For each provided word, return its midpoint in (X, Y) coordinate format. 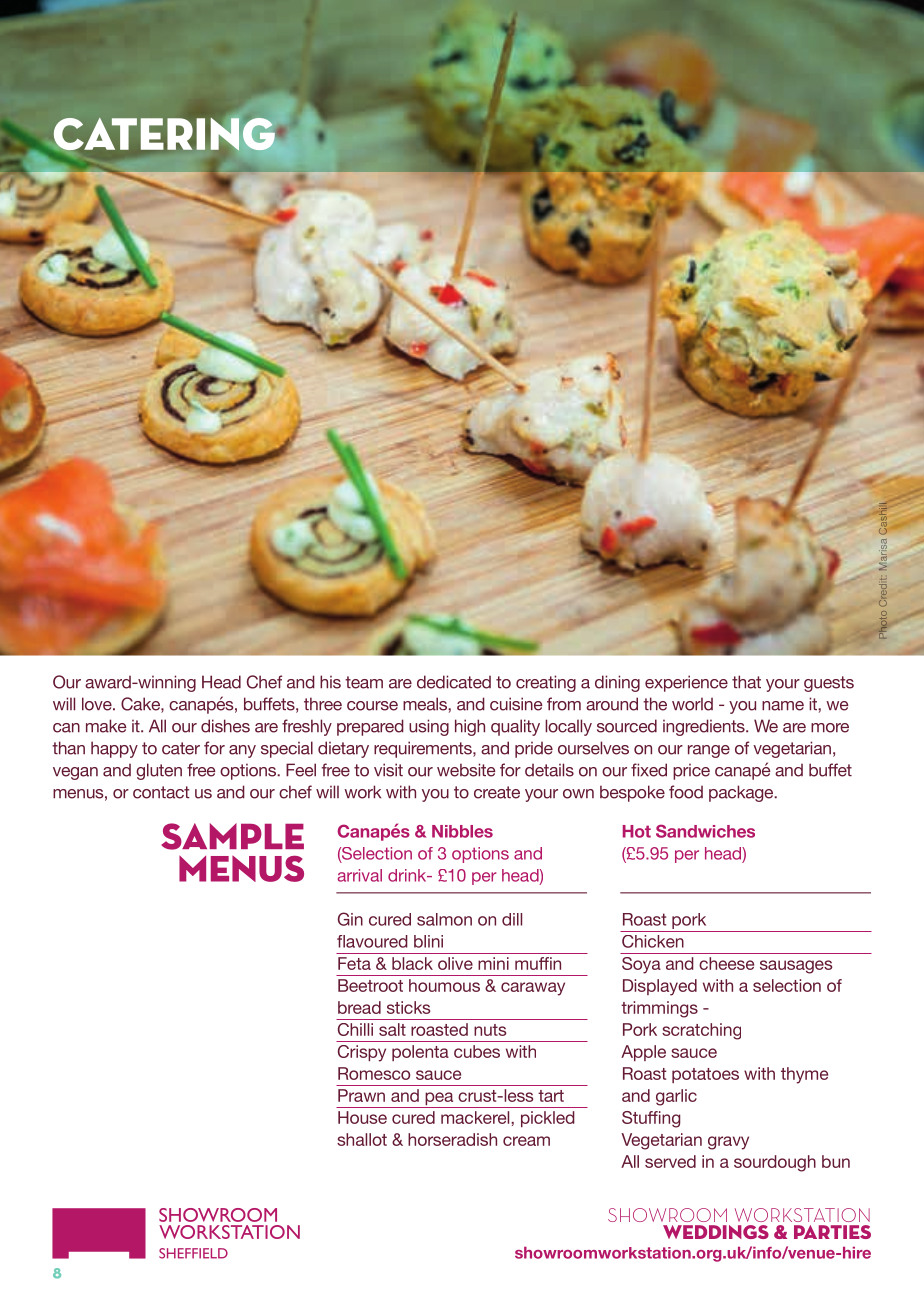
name (783, 706)
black (412, 963)
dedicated (454, 682)
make (106, 726)
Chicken (653, 941)
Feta (354, 963)
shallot (362, 1139)
